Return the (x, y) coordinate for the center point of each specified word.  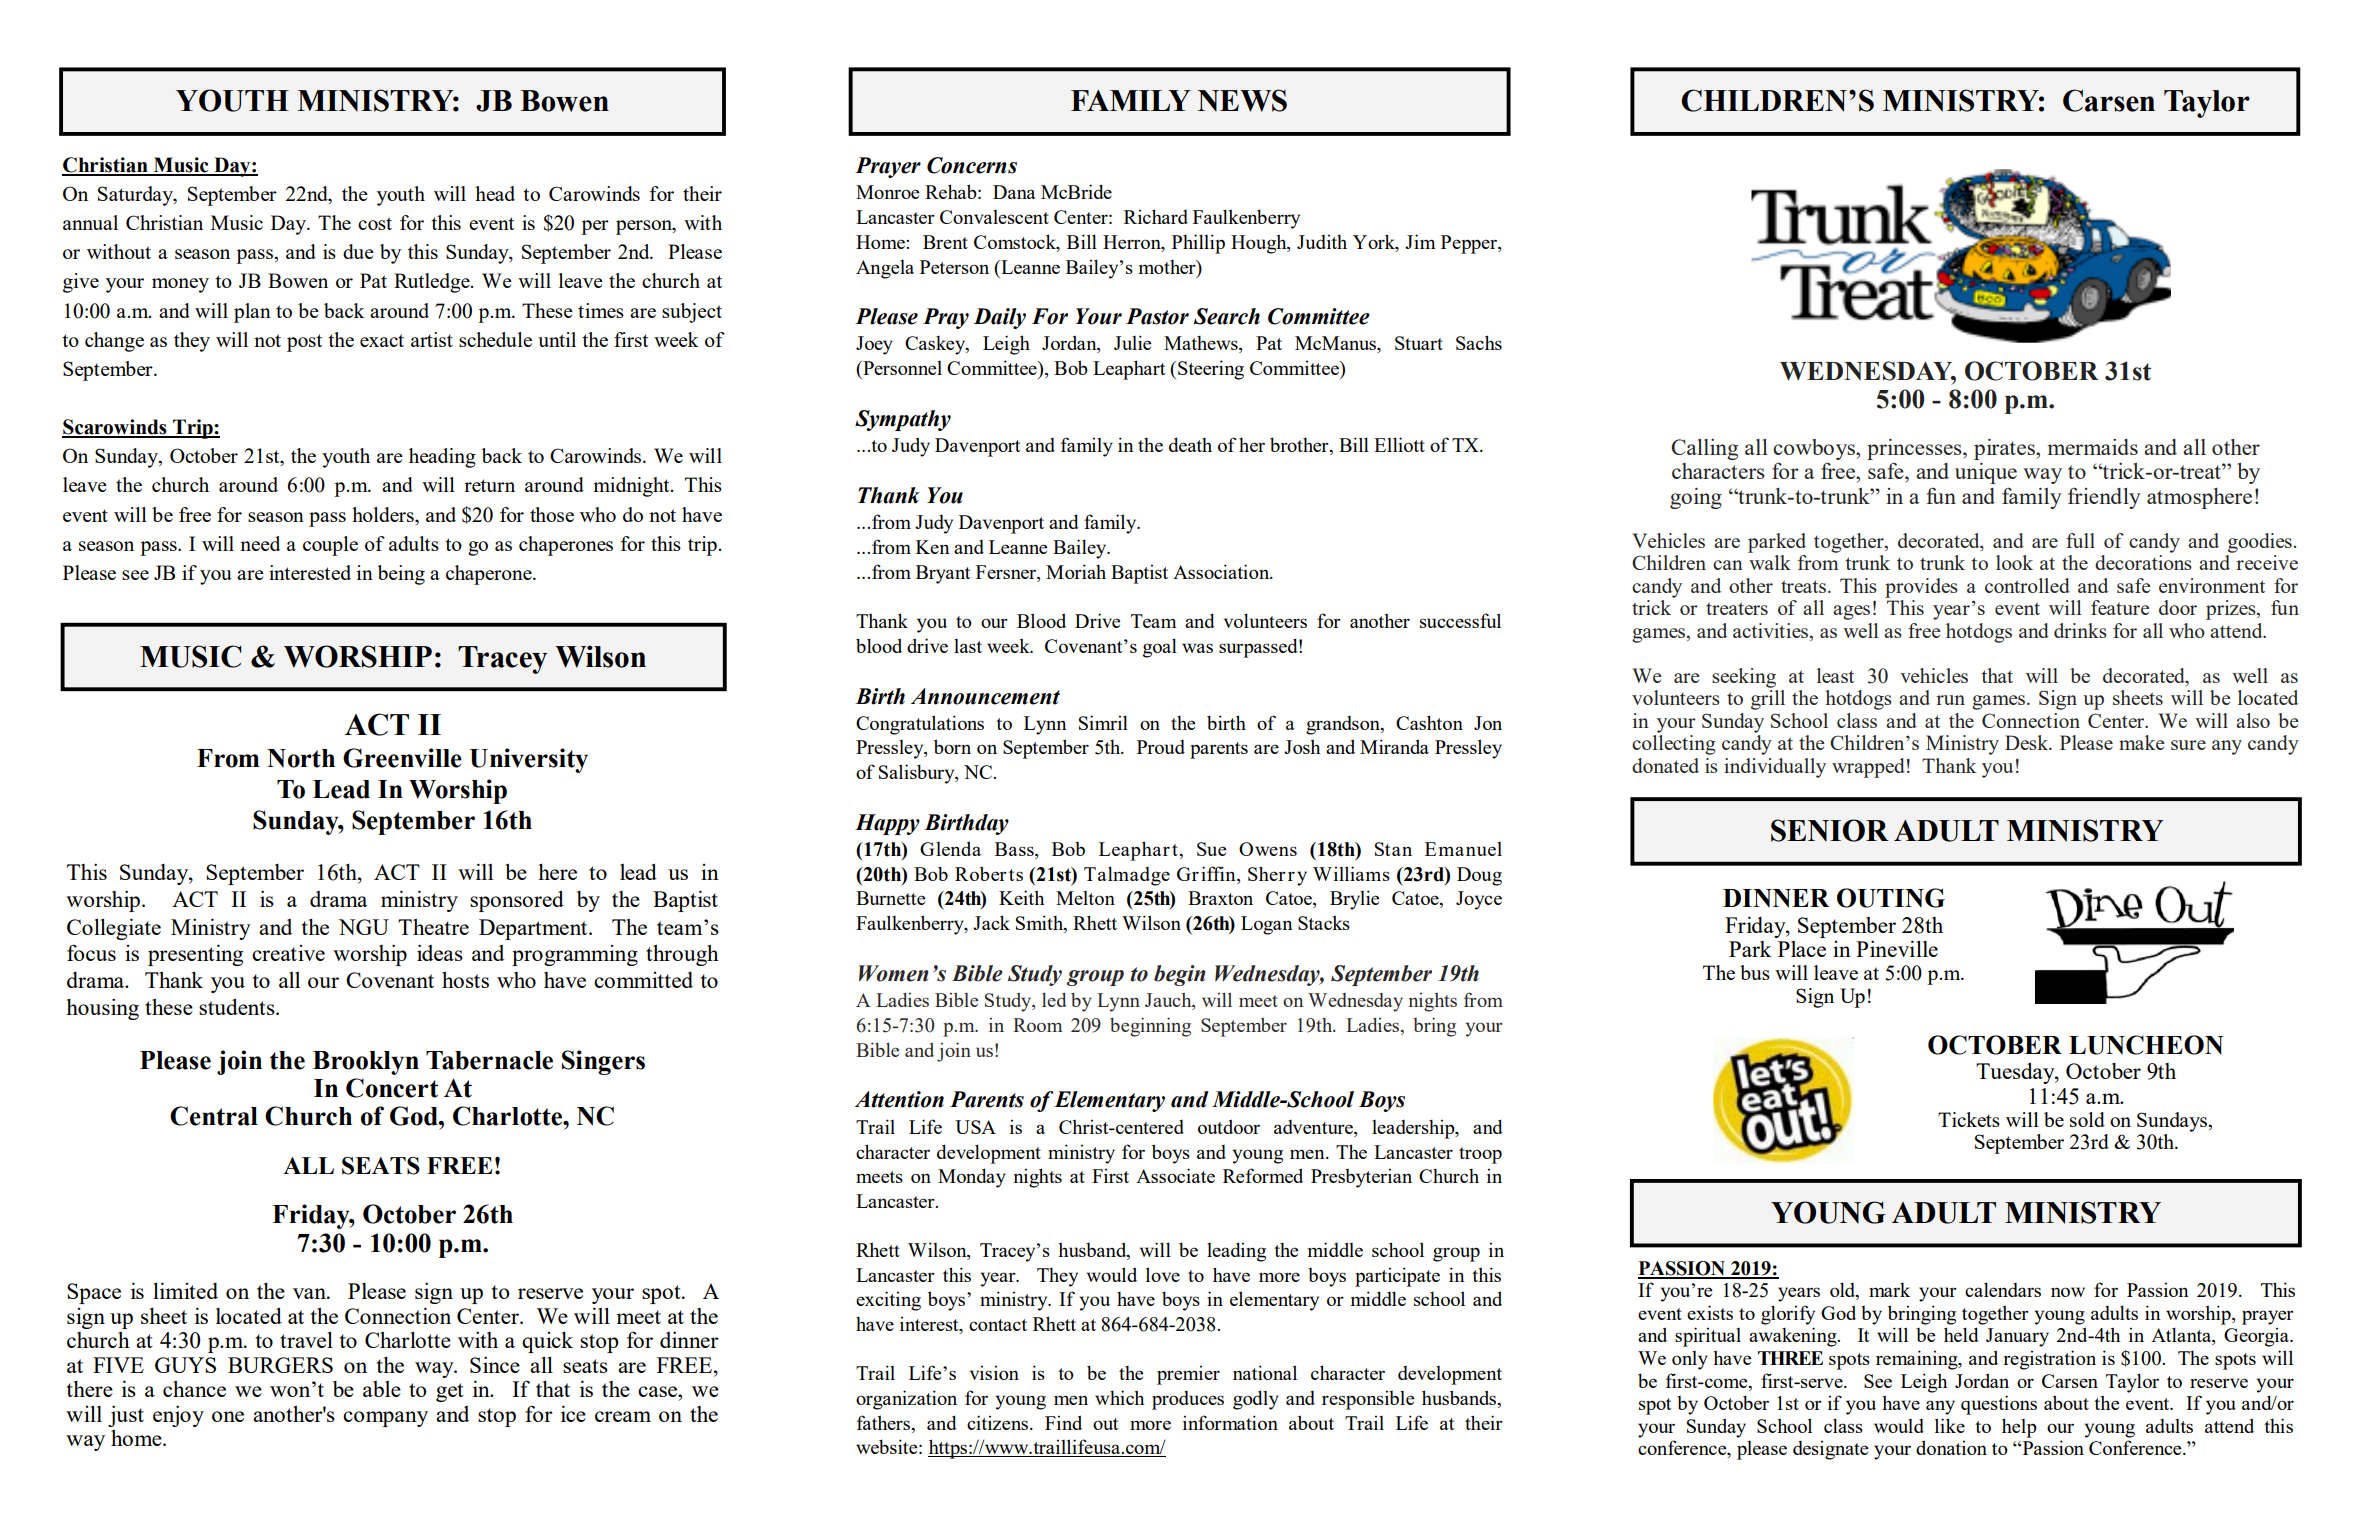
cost (375, 223)
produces (1188, 1400)
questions (1999, 1405)
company (385, 1419)
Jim (1420, 241)
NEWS (1242, 100)
